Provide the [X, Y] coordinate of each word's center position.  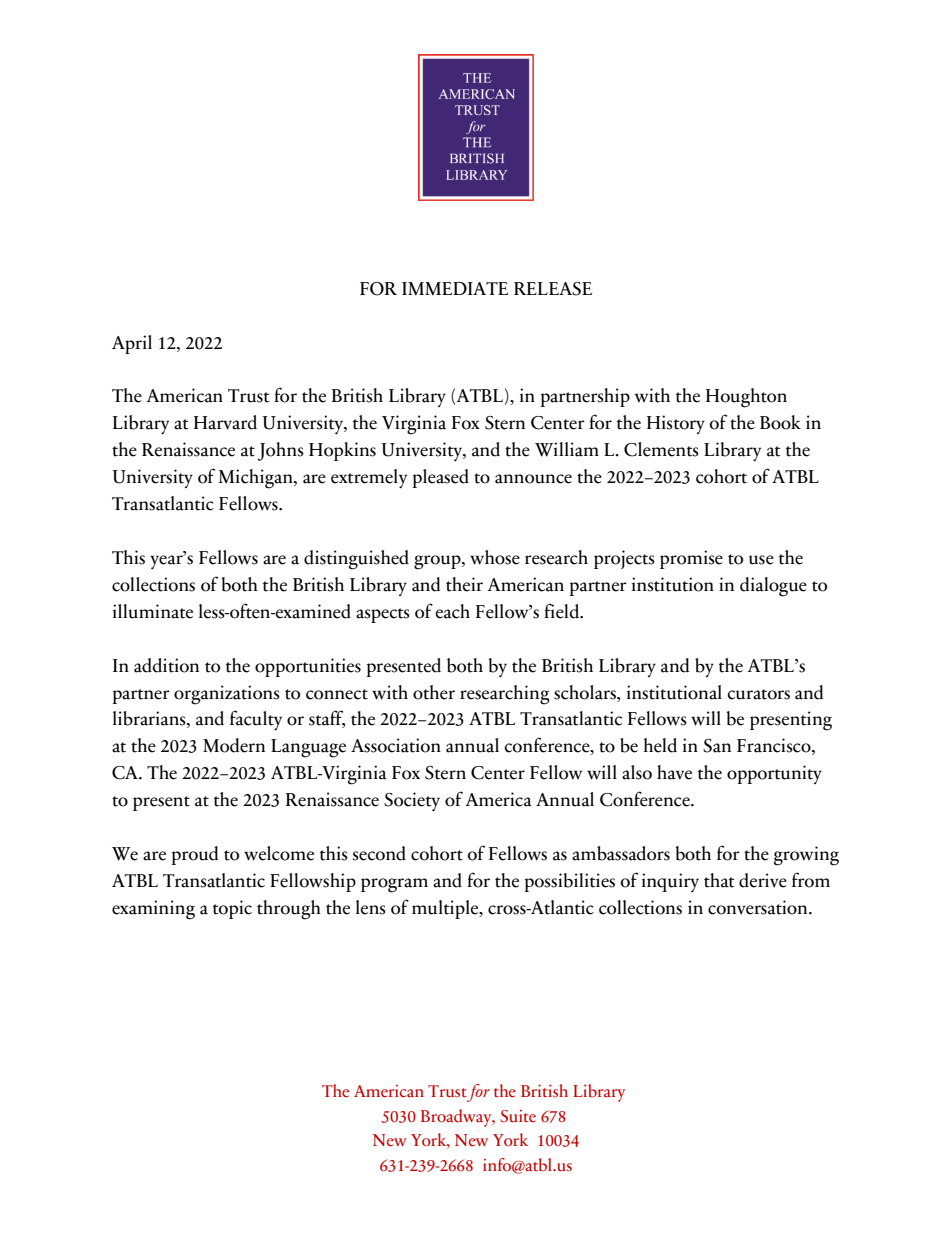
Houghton [746, 398]
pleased [441, 478]
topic [232, 909]
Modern [234, 745]
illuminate [153, 611]
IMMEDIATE [455, 288]
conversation [759, 907]
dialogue [773, 587]
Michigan [257, 479]
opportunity [774, 774]
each [453, 611]
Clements [661, 449]
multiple [446, 909]
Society [412, 801]
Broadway [457, 1118]
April [132, 344]
